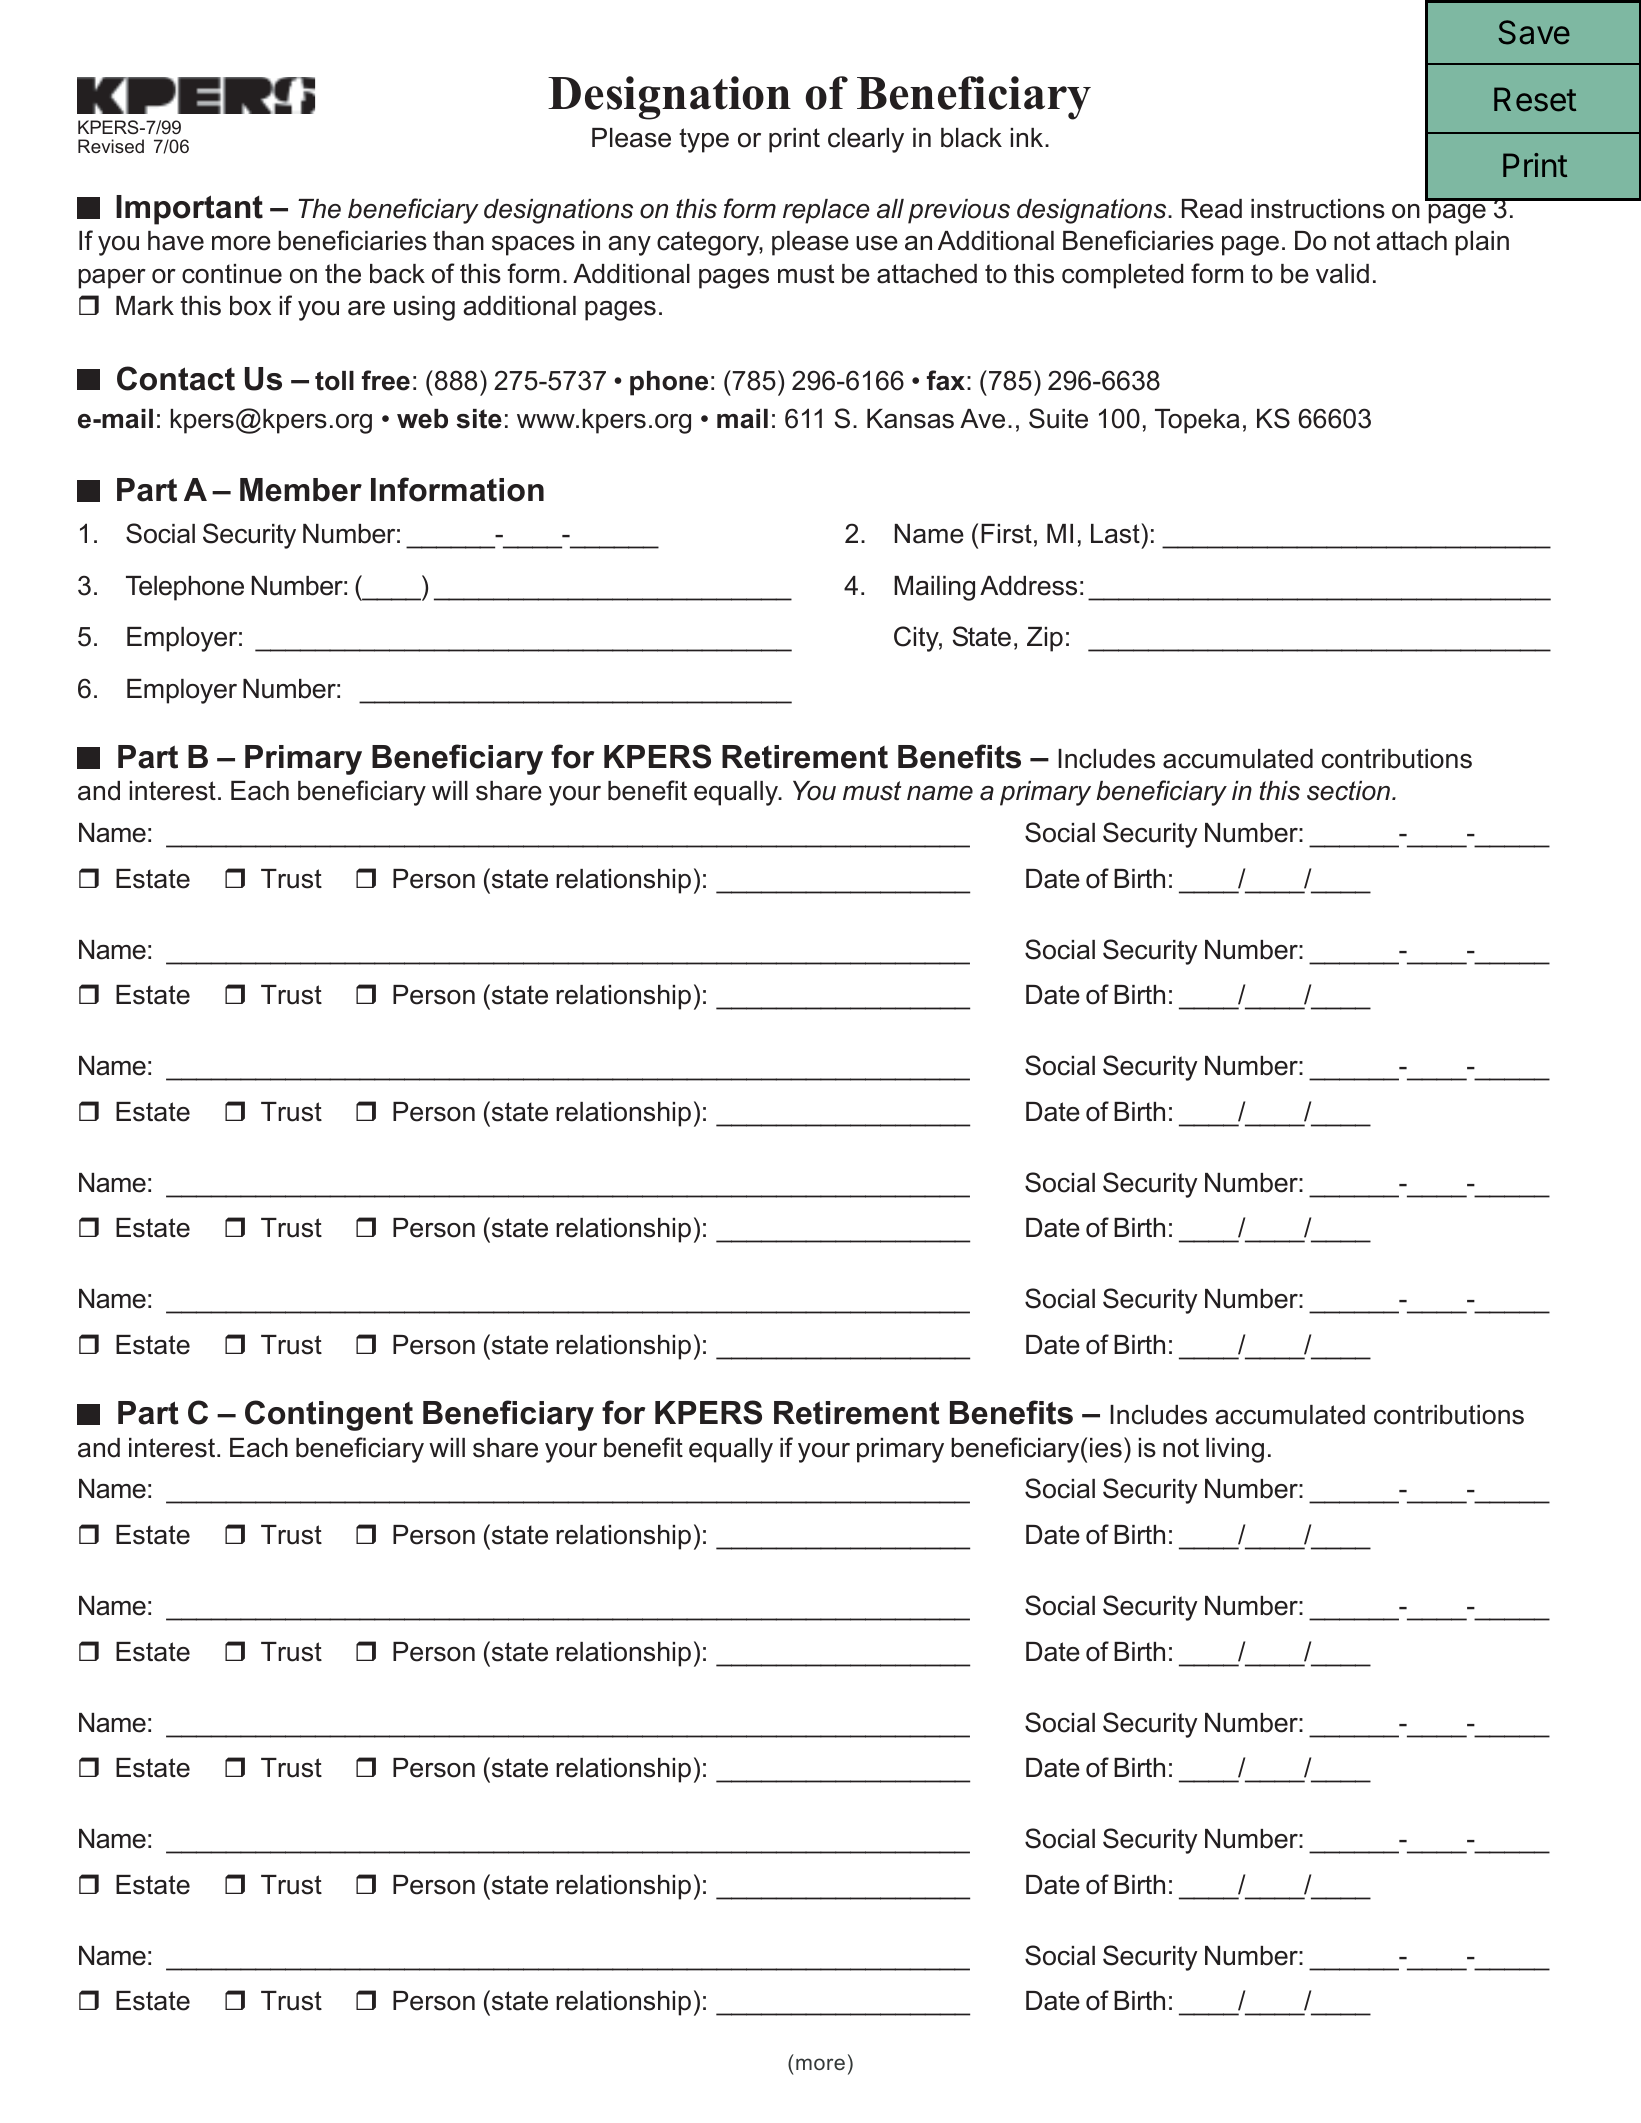 The image size is (1641, 2123). Describe the element at coordinates (1045, 639) in the screenshot. I see `Zip` at that location.
